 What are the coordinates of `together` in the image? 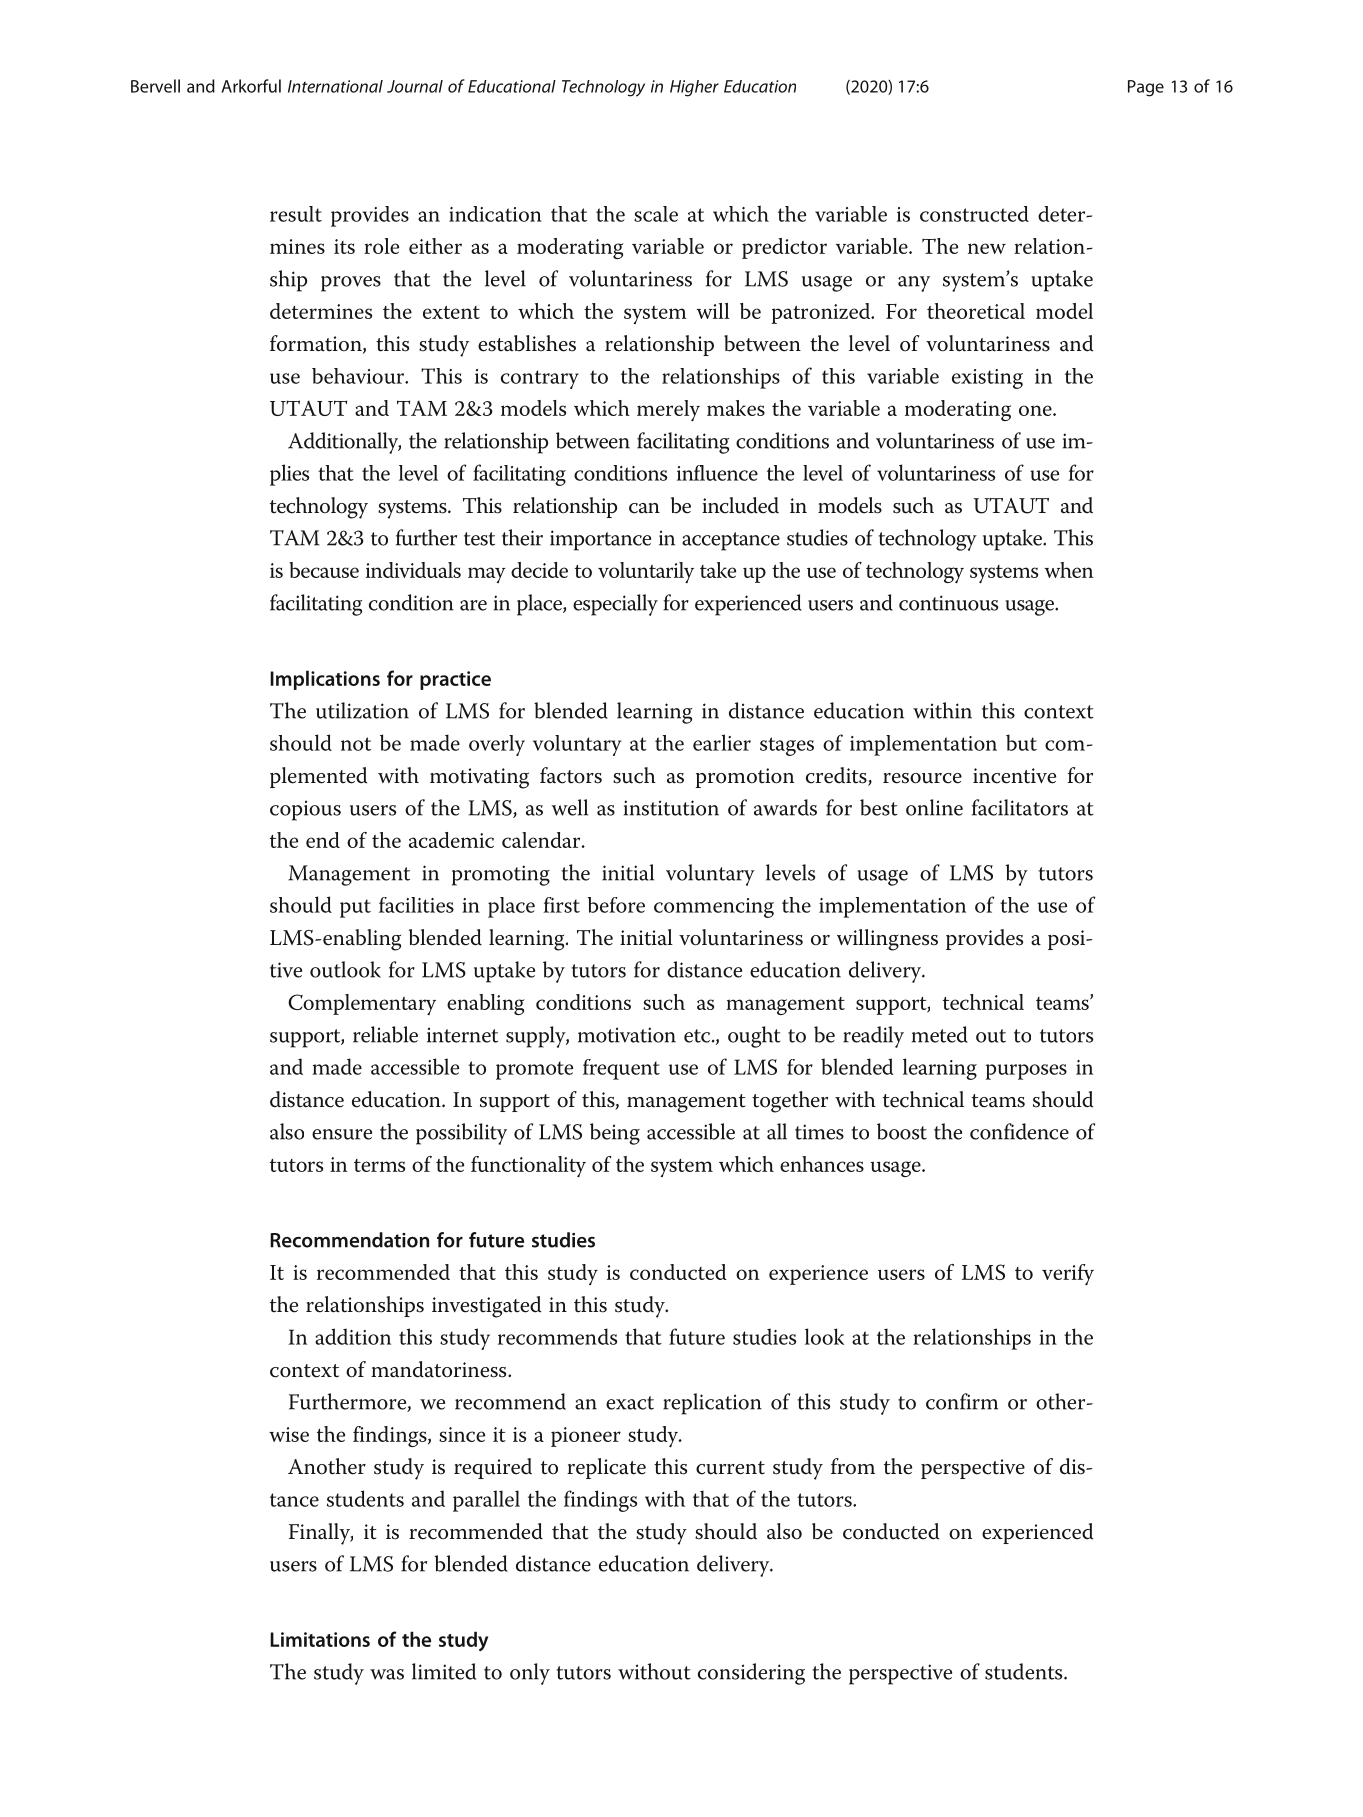 It's located at (790, 1102).
